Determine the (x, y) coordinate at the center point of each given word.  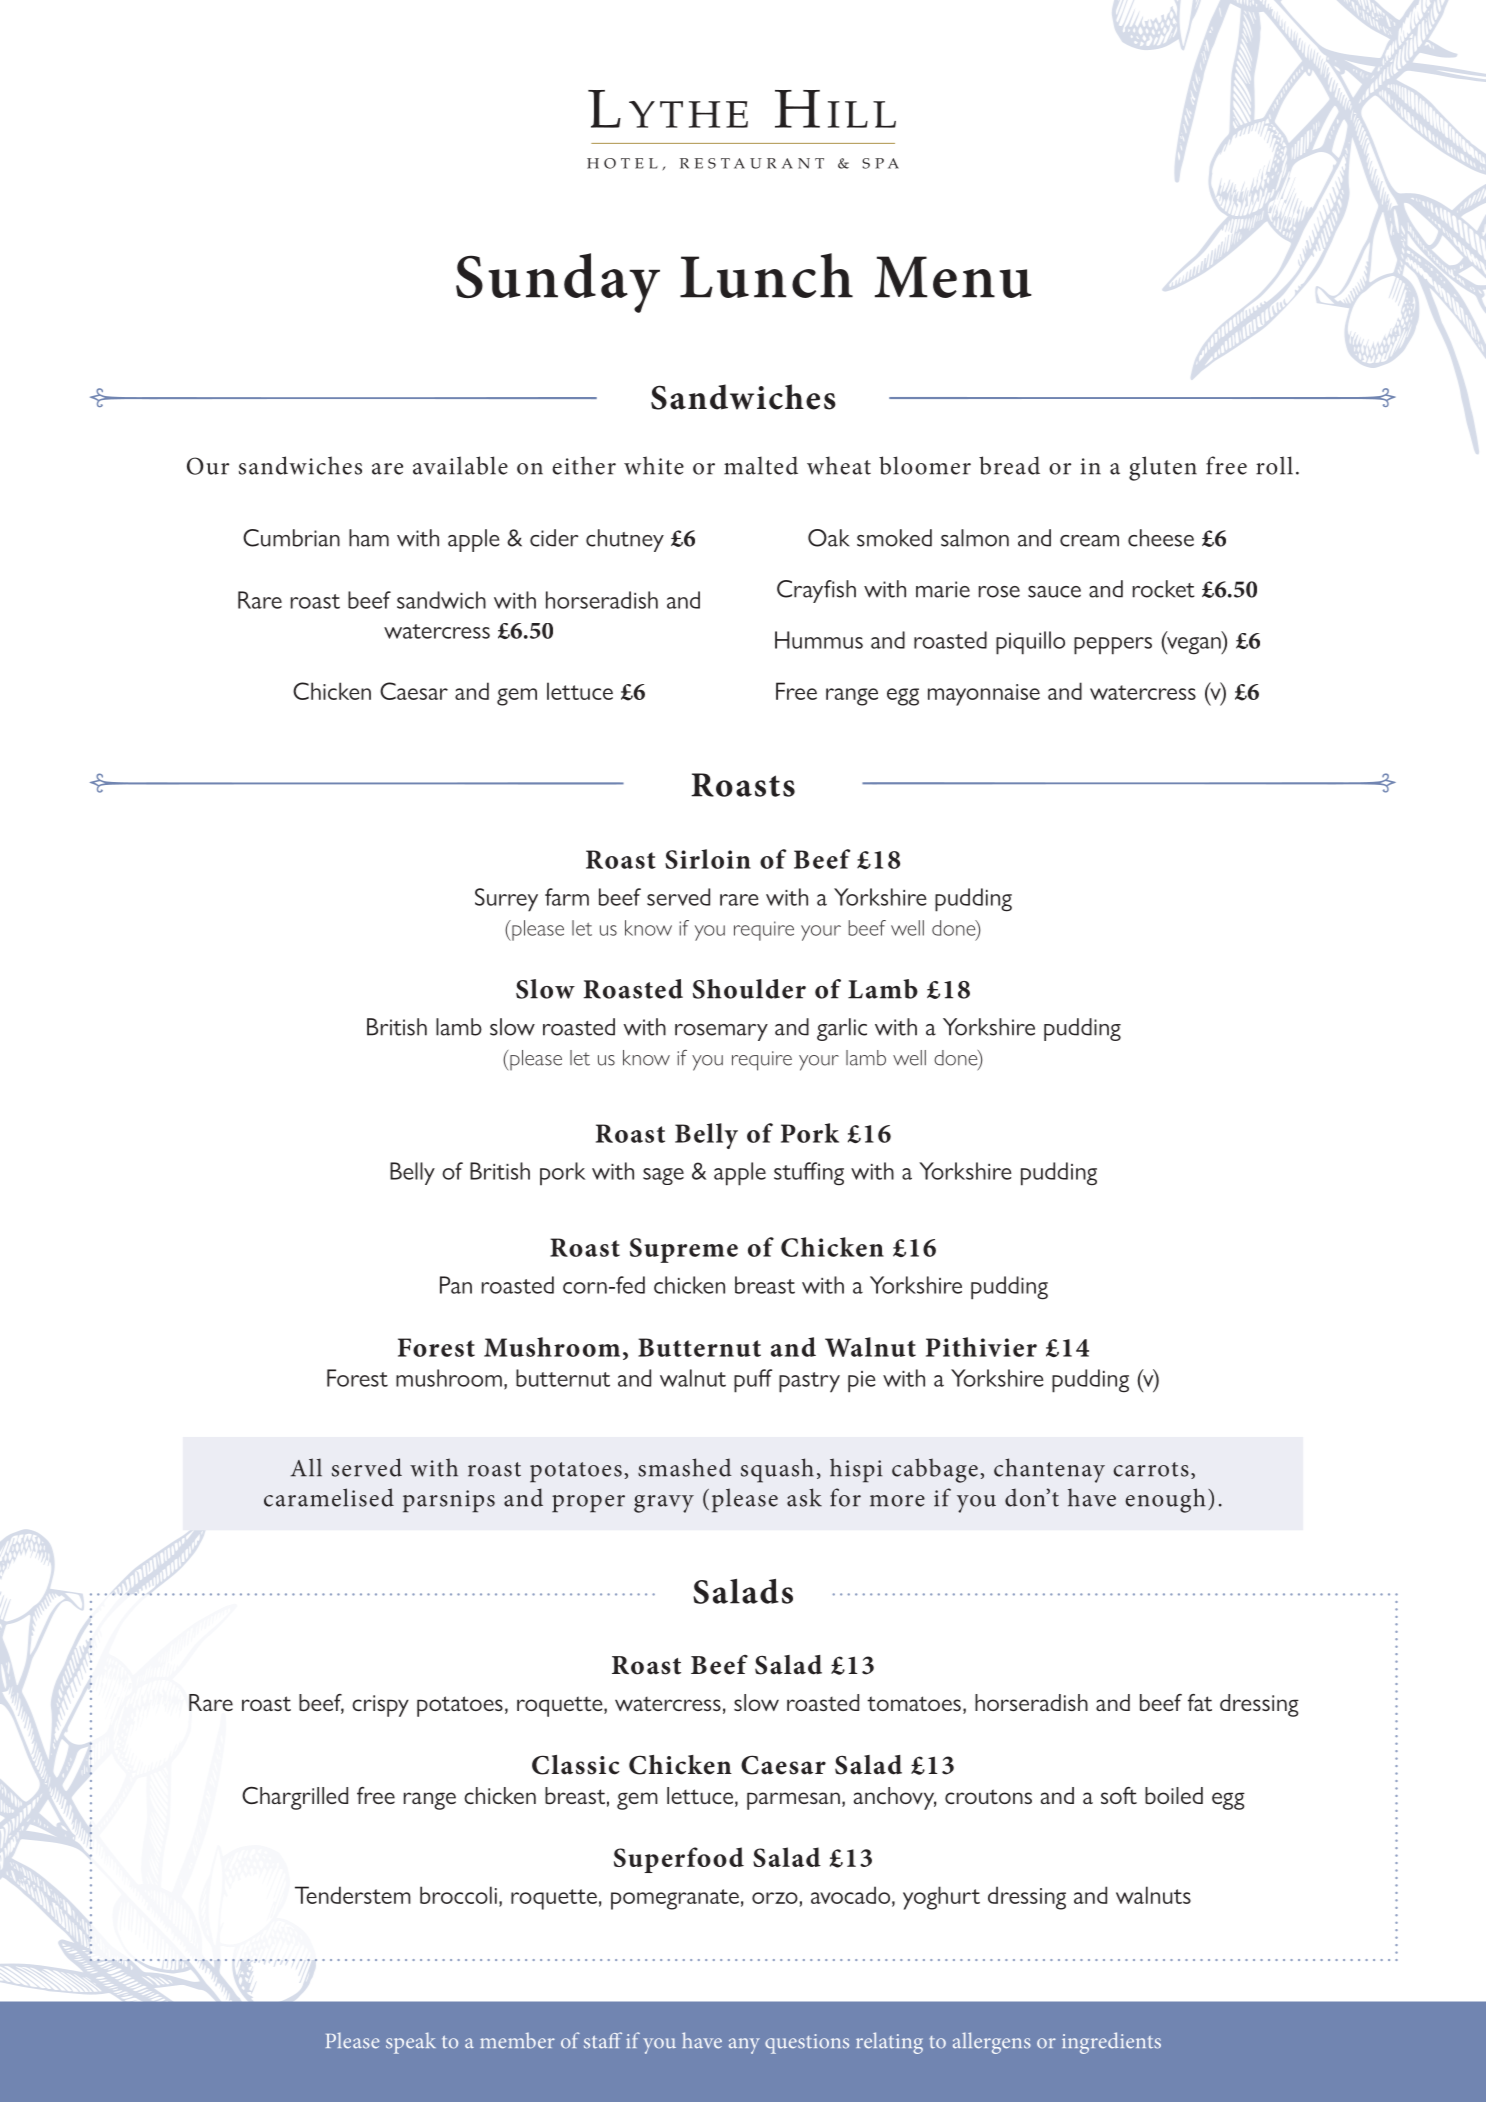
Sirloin (708, 859)
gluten (1163, 468)
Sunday (558, 283)
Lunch (766, 275)
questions (807, 2044)
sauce (1054, 592)
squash (777, 1470)
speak (411, 2043)
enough (1165, 1500)
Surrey (506, 900)
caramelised (329, 1497)
